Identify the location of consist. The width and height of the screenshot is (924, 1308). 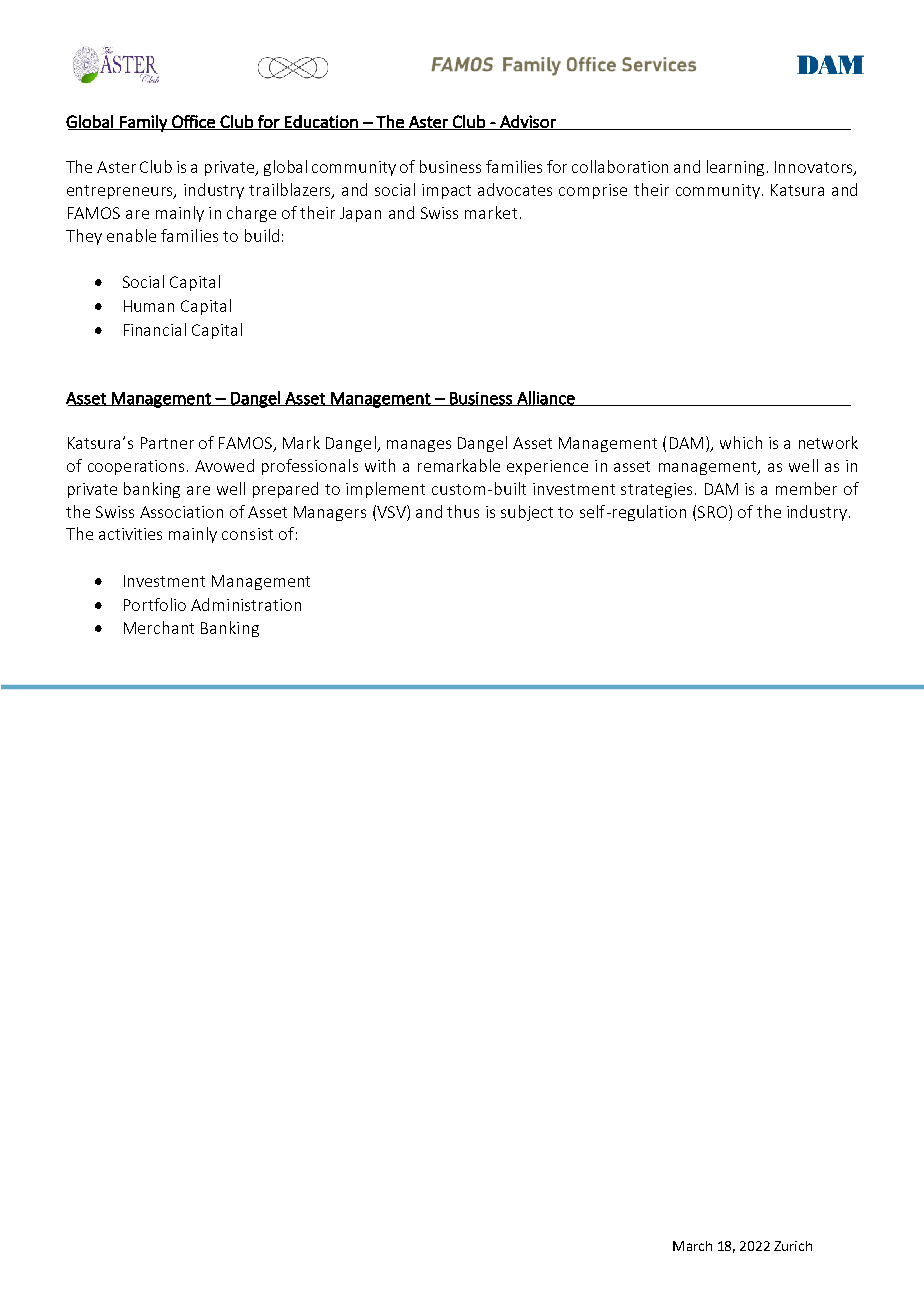
(247, 534).
